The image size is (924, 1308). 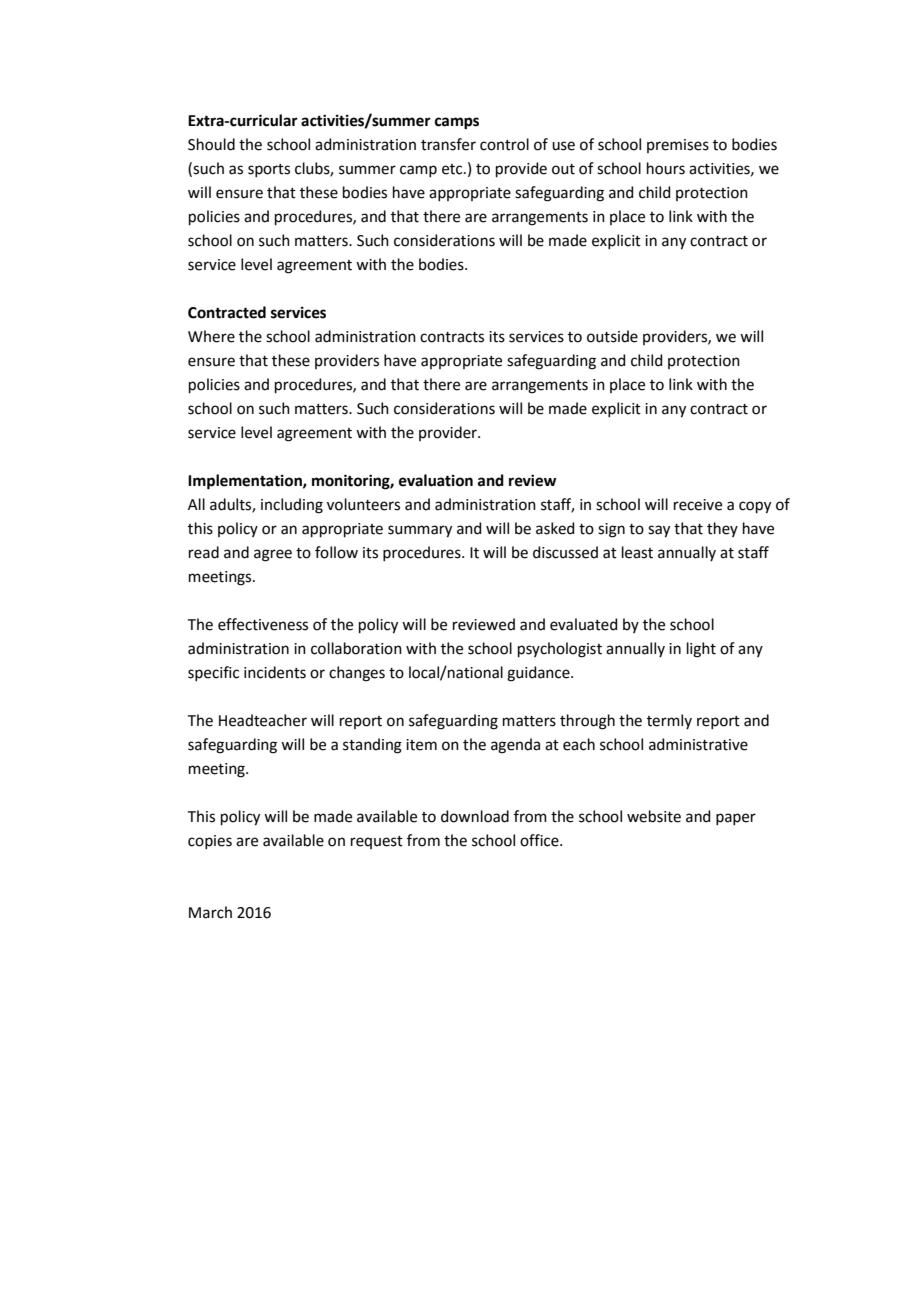 What do you see at coordinates (436, 480) in the screenshot?
I see `evaluation` at bounding box center [436, 480].
